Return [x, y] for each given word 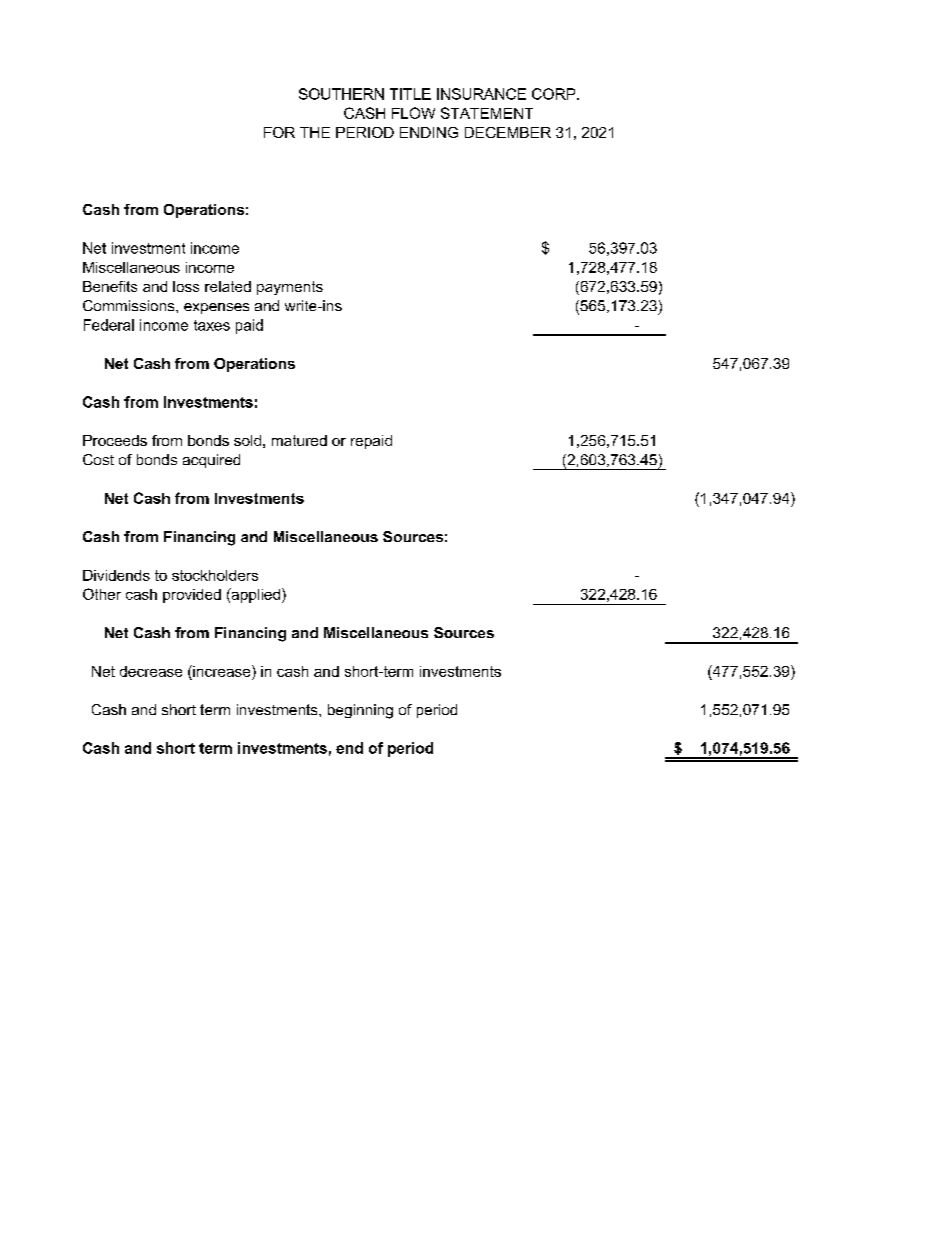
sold [247, 440]
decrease [151, 671]
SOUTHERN [341, 94]
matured [299, 440]
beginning [360, 711]
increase [222, 671]
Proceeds [115, 440]
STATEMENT [487, 113]
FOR [279, 132]
